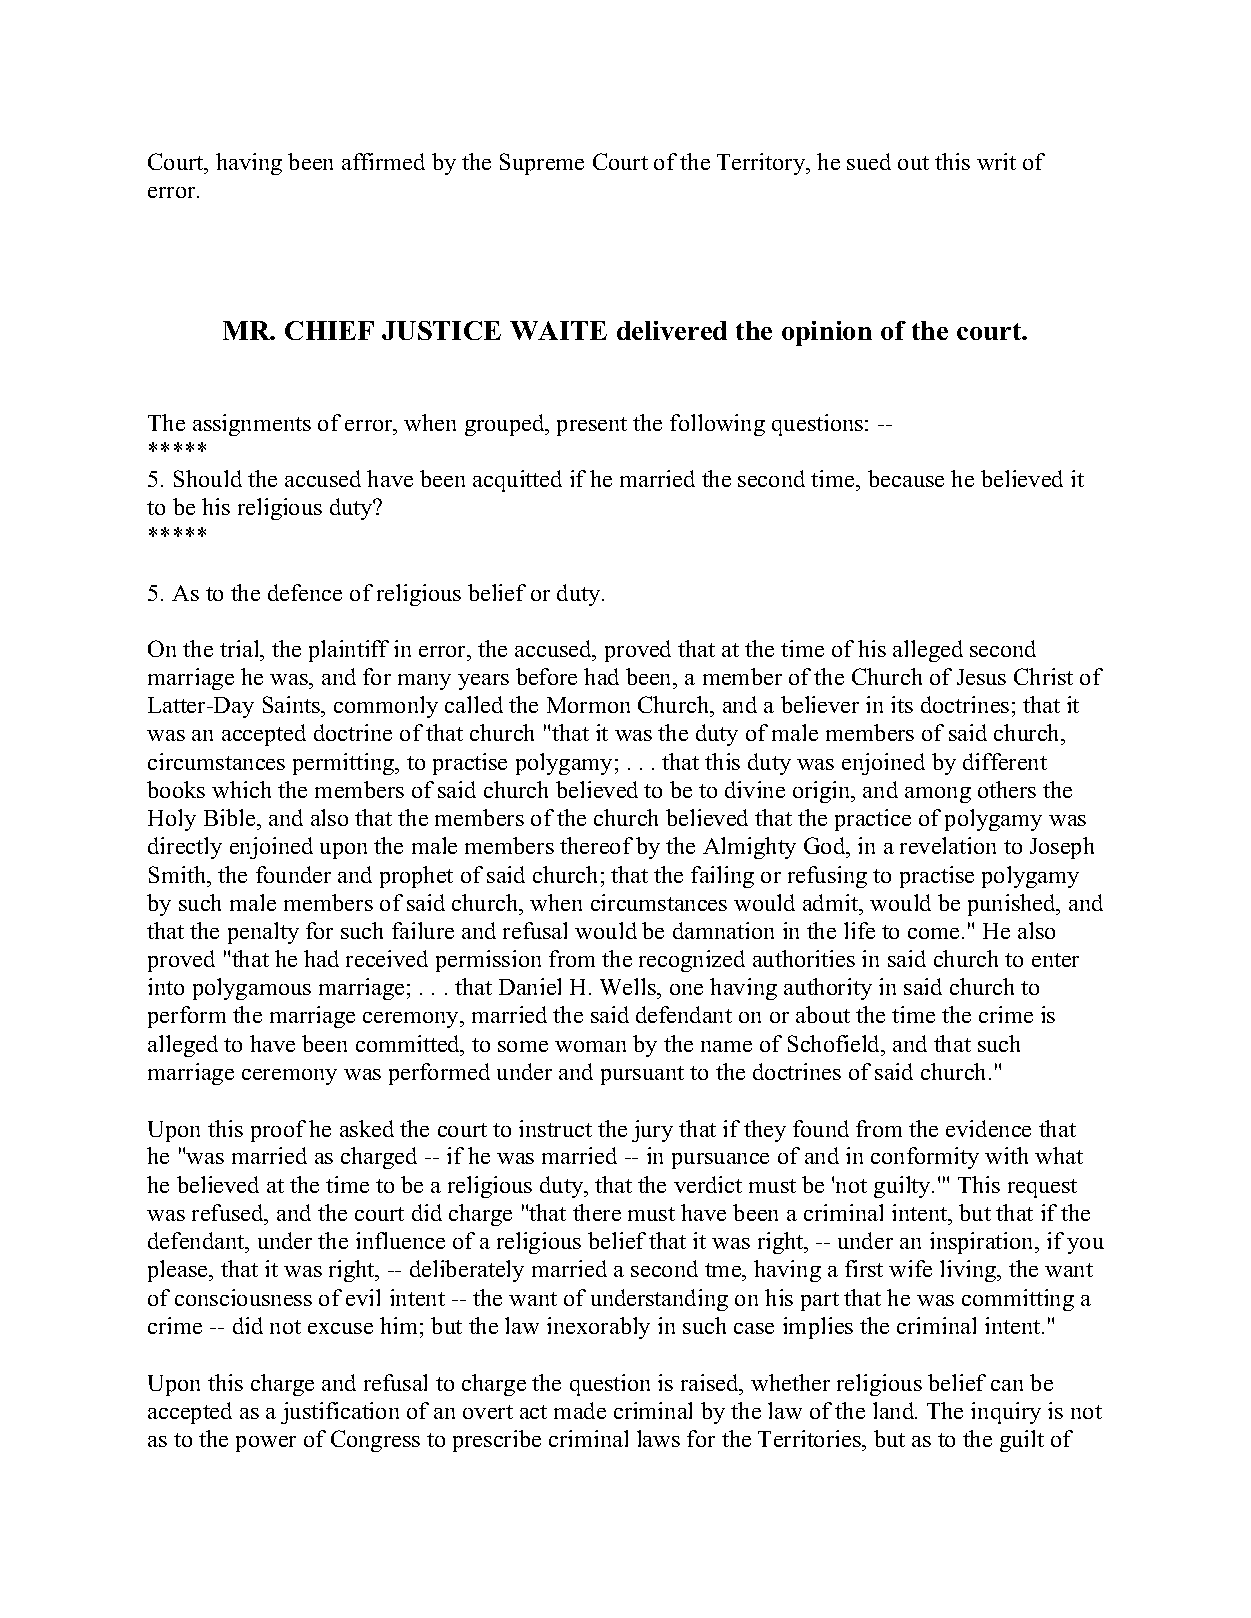  What do you see at coordinates (266, 1444) in the document?
I see `power` at bounding box center [266, 1444].
